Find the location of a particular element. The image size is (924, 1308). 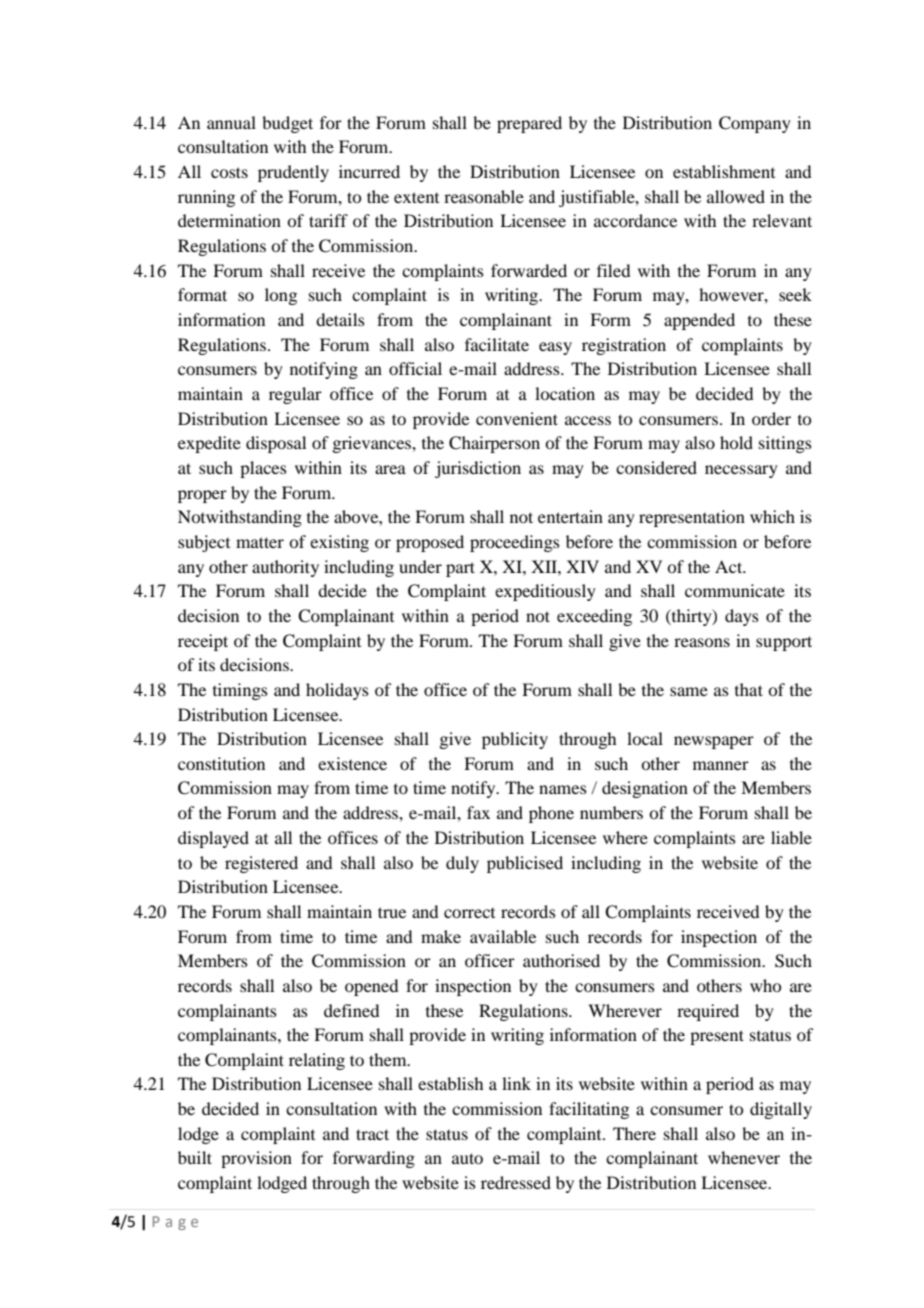

prudently is located at coordinates (293, 173).
